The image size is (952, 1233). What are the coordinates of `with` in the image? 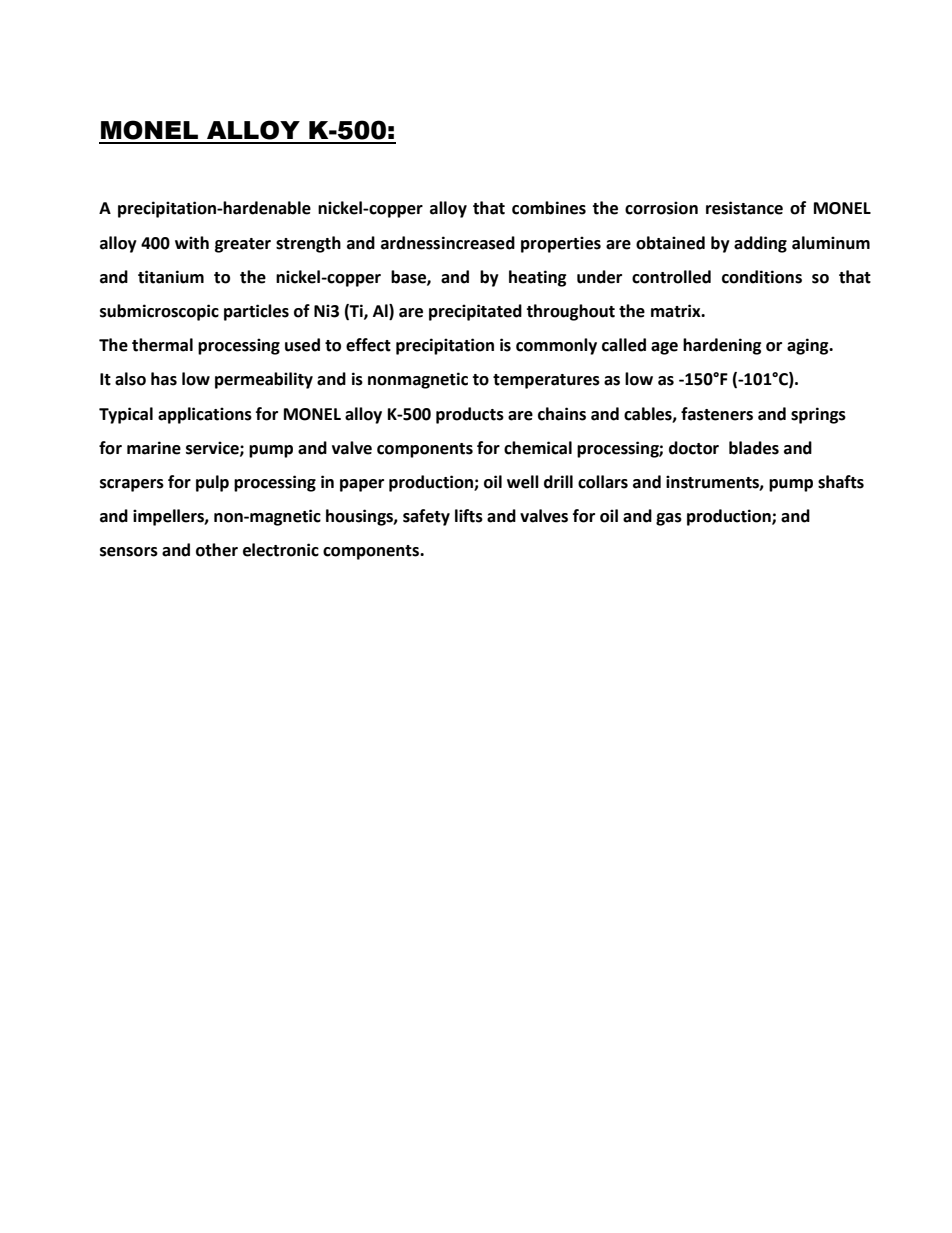 It's located at (192, 243).
